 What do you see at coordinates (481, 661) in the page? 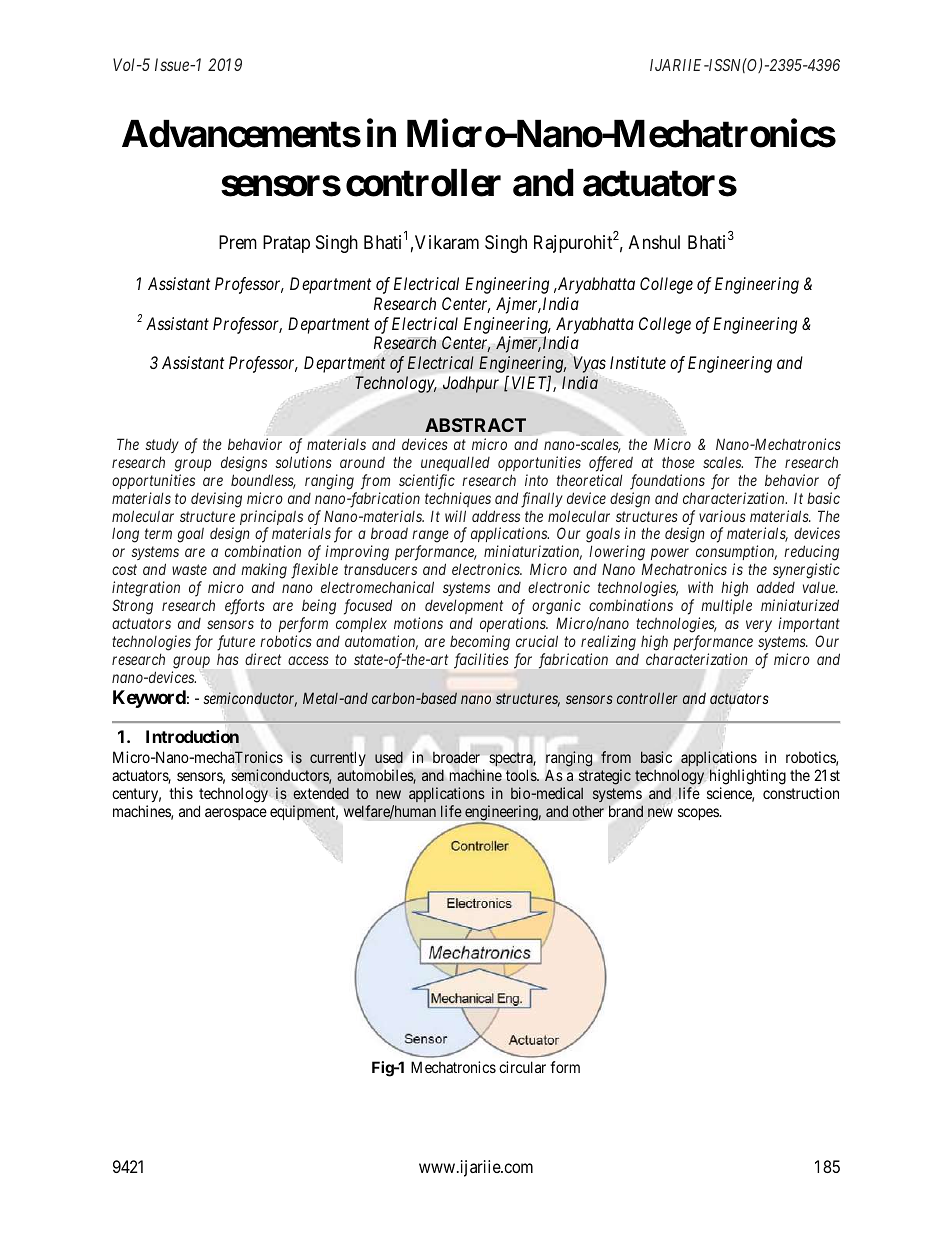
I see `facilities` at bounding box center [481, 661].
